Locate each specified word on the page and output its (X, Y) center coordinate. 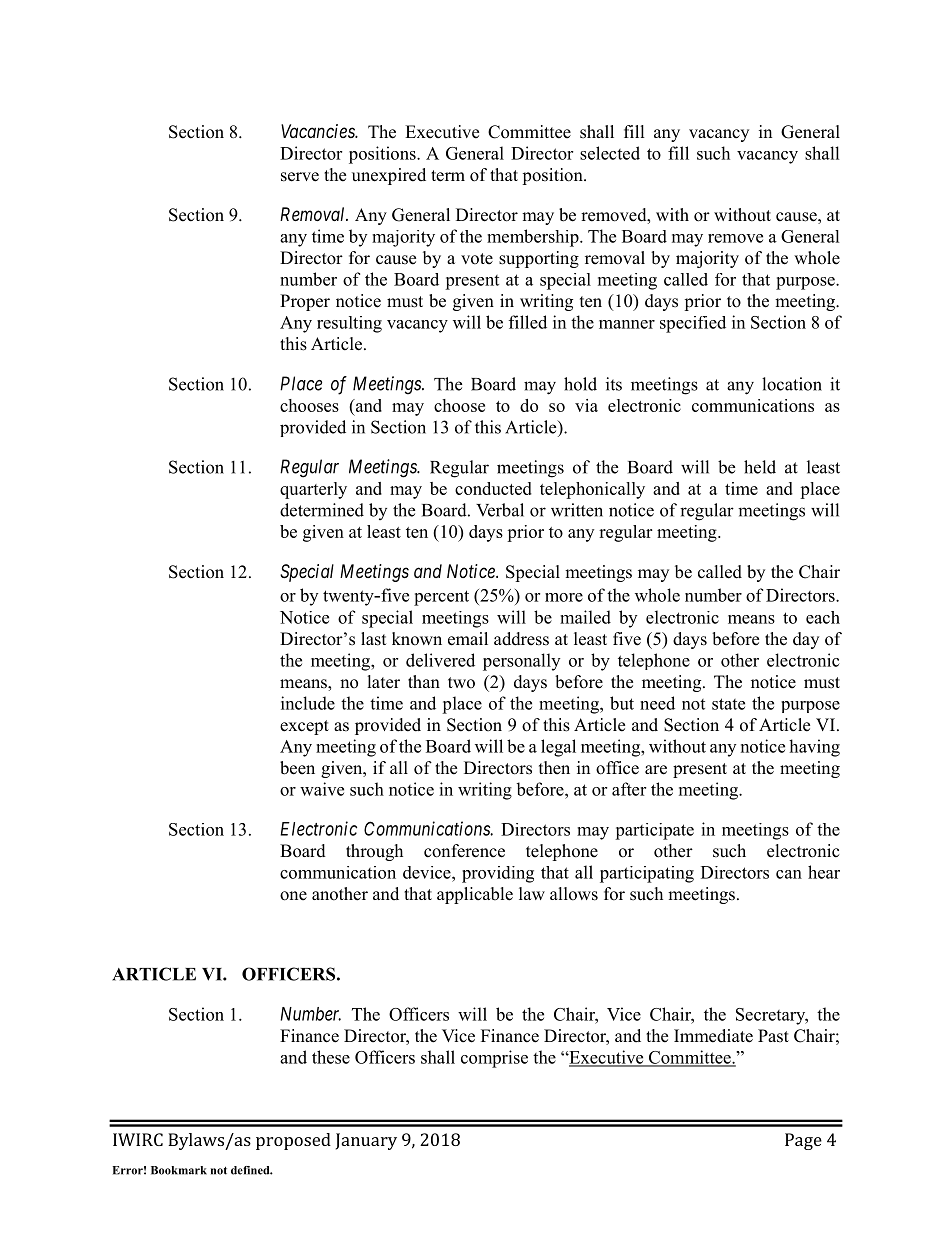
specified (693, 324)
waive (322, 789)
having (814, 748)
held (760, 467)
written (577, 510)
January (366, 1141)
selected (610, 153)
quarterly (313, 490)
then (554, 768)
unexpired (389, 176)
